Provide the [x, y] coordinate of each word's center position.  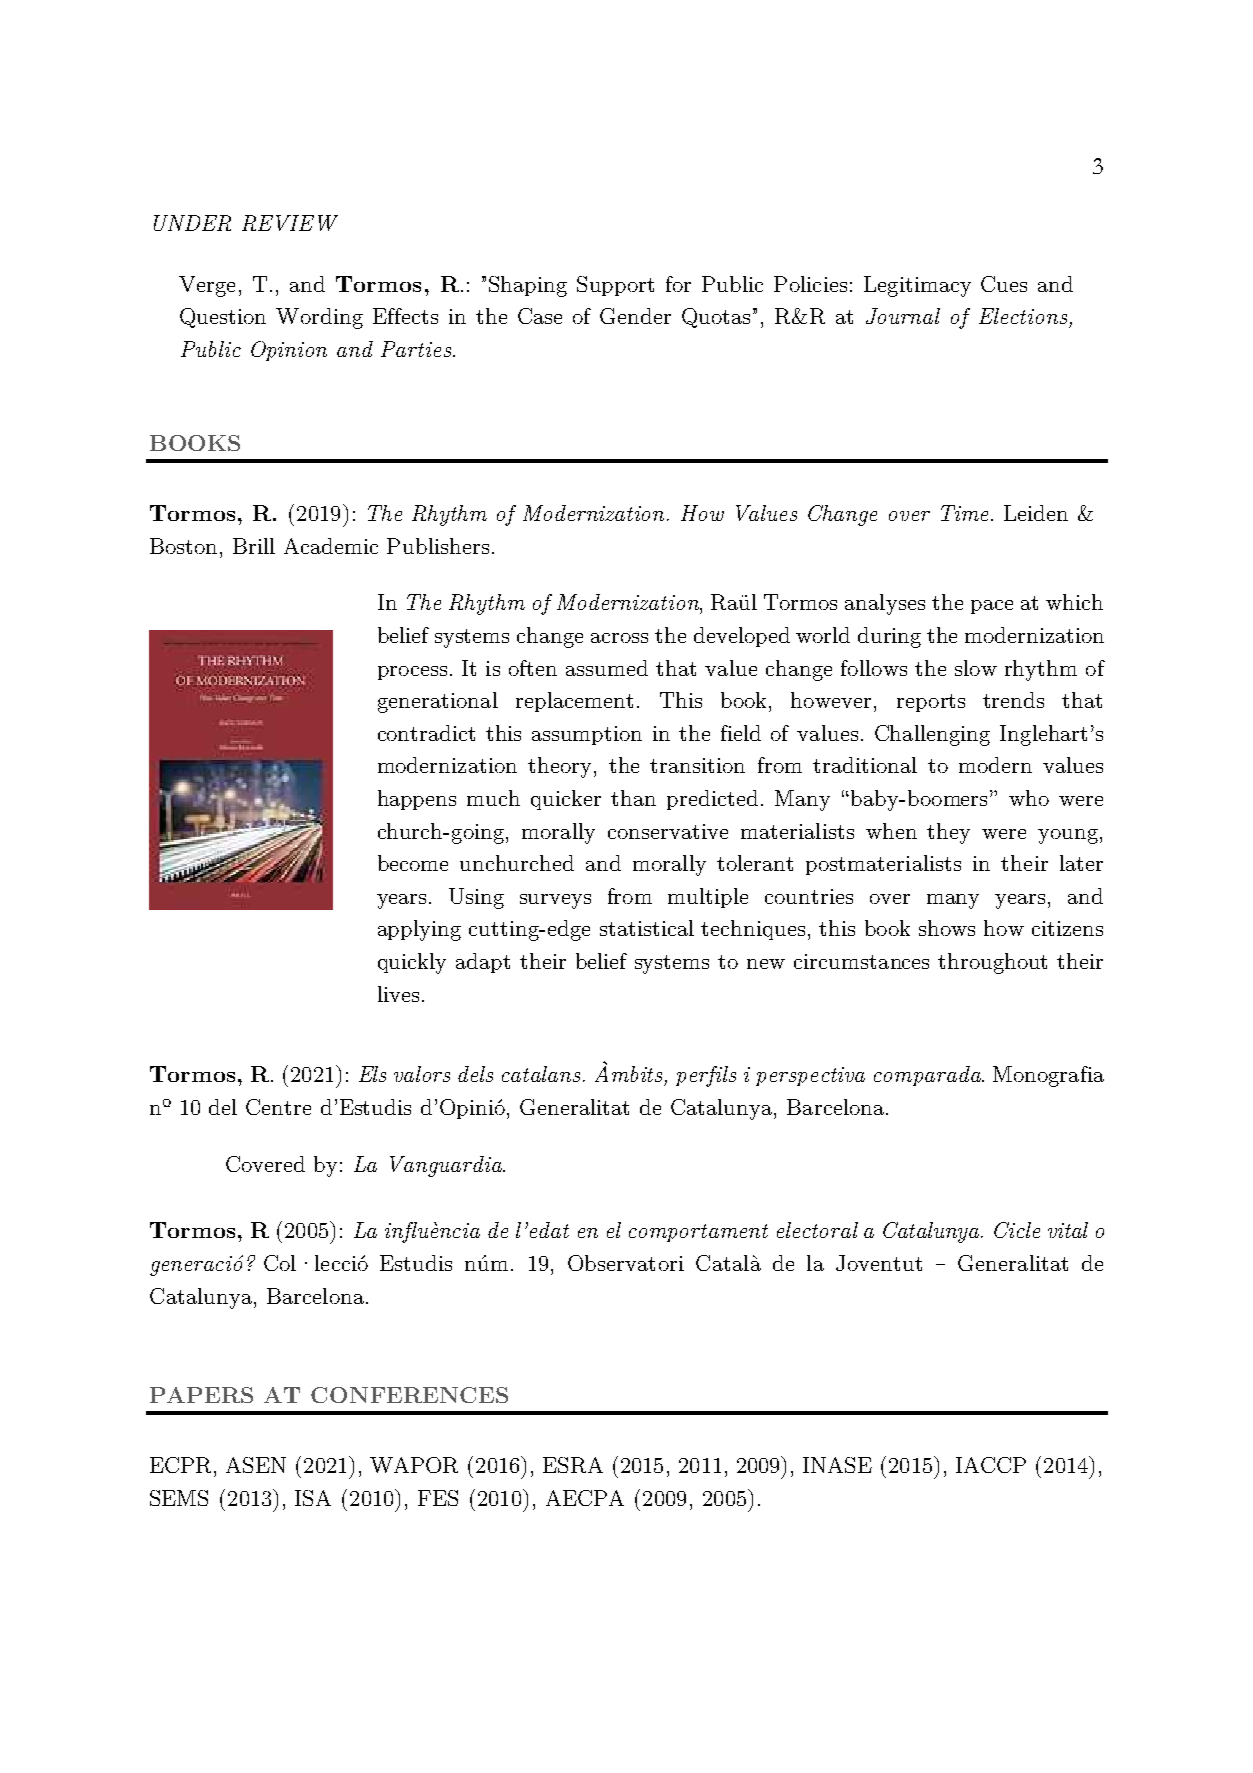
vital [1068, 1230]
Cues [1004, 284]
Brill [254, 546]
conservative [668, 831]
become [413, 863]
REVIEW [290, 223]
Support [615, 286]
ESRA [573, 1465]
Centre [278, 1107]
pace [992, 607]
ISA [313, 1498]
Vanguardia [447, 1166]
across [619, 638]
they [948, 833]
